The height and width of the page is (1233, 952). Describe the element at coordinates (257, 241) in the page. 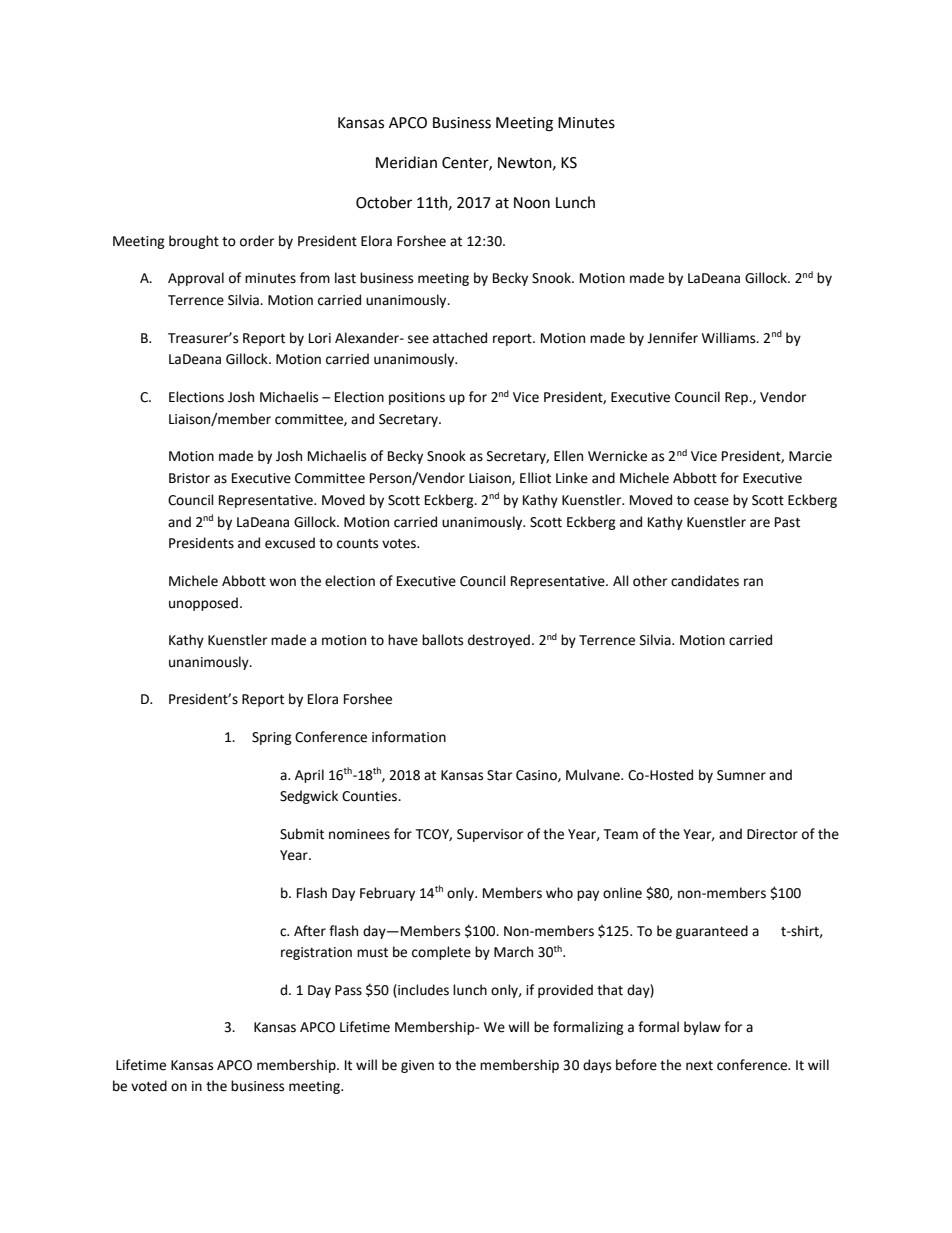

I see `order` at that location.
